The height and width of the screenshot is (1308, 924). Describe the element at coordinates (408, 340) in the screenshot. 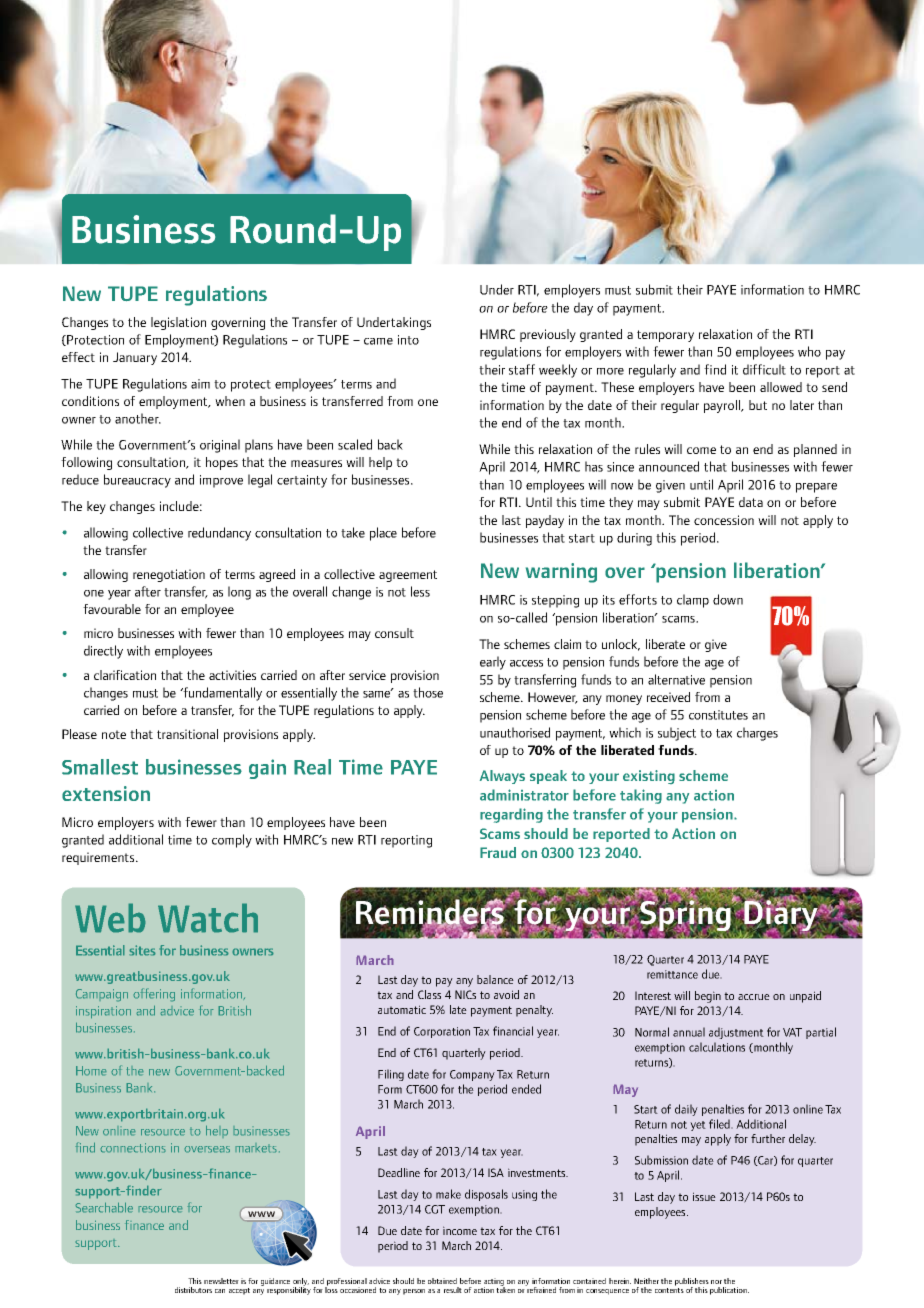

I see `into` at that location.
